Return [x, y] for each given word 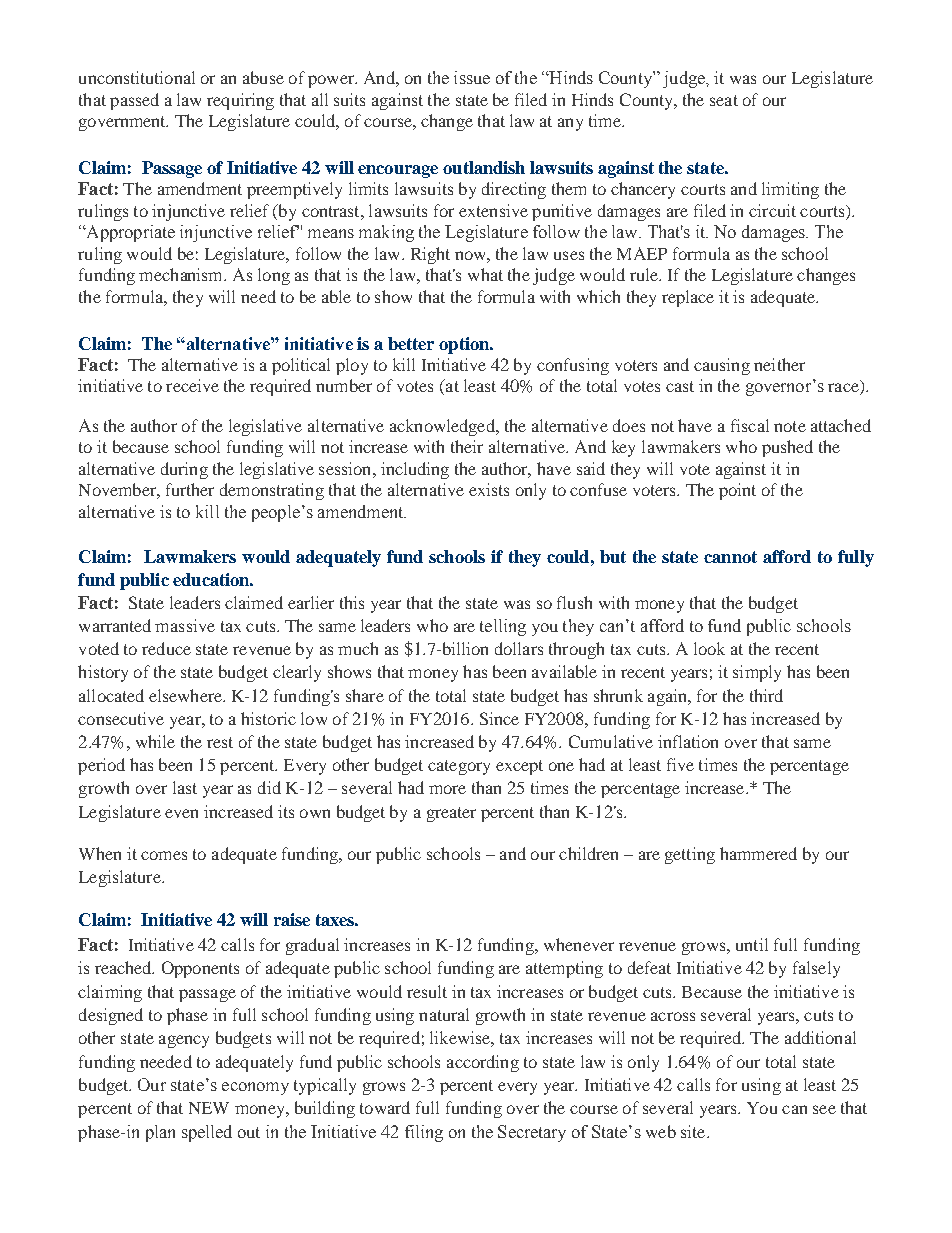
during [184, 470]
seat [724, 100]
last [185, 787]
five [680, 764]
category [459, 767]
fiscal [750, 425]
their [467, 446]
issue [472, 77]
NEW [209, 1108]
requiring [240, 101]
